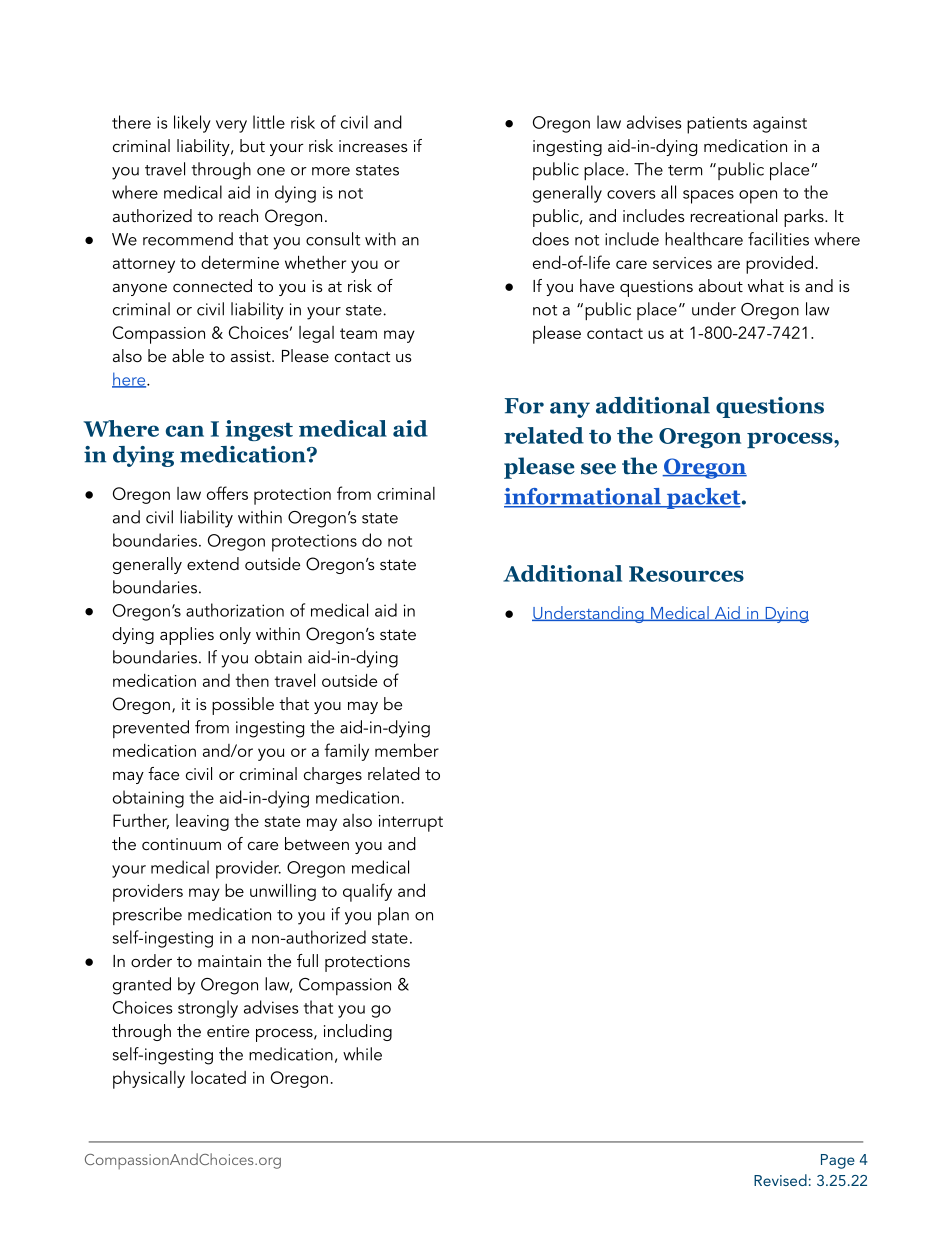 The width and height of the screenshot is (952, 1233). What do you see at coordinates (598, 469) in the screenshot?
I see `see` at bounding box center [598, 469].
